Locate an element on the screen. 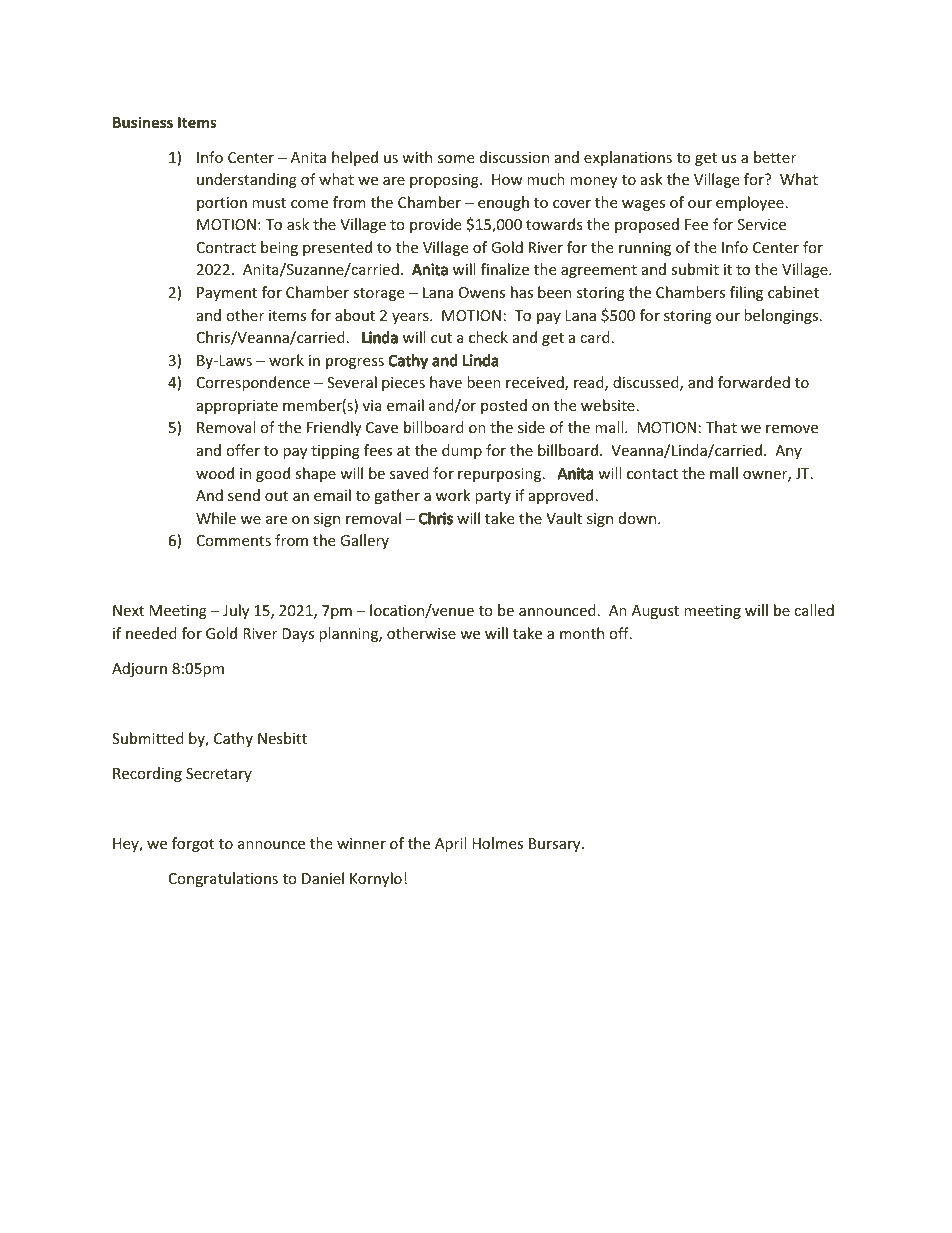 This screenshot has width=952, height=1233. some is located at coordinates (456, 159).
